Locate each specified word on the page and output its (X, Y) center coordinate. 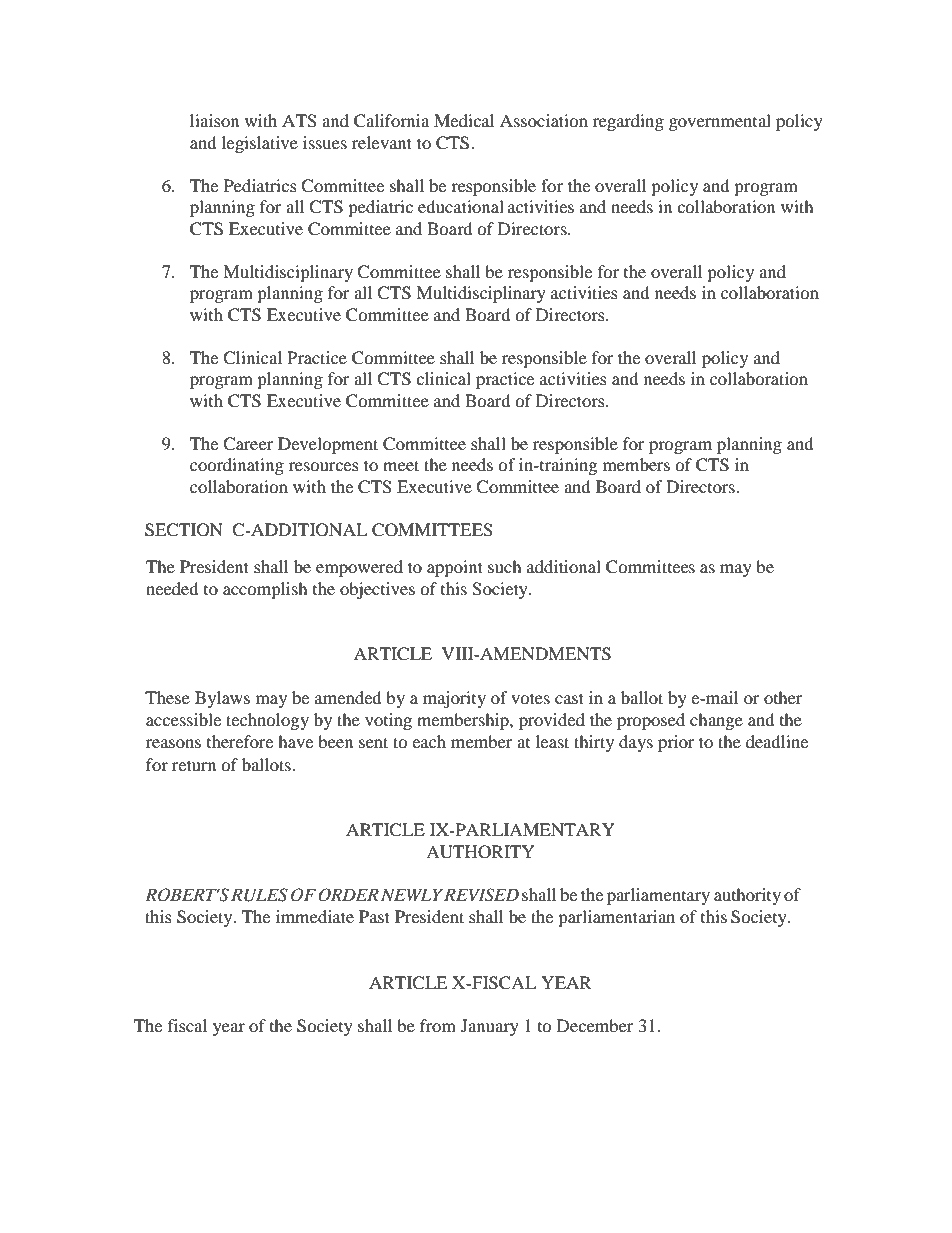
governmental (720, 122)
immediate (315, 916)
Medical (464, 120)
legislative (260, 144)
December (595, 1025)
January (490, 1027)
